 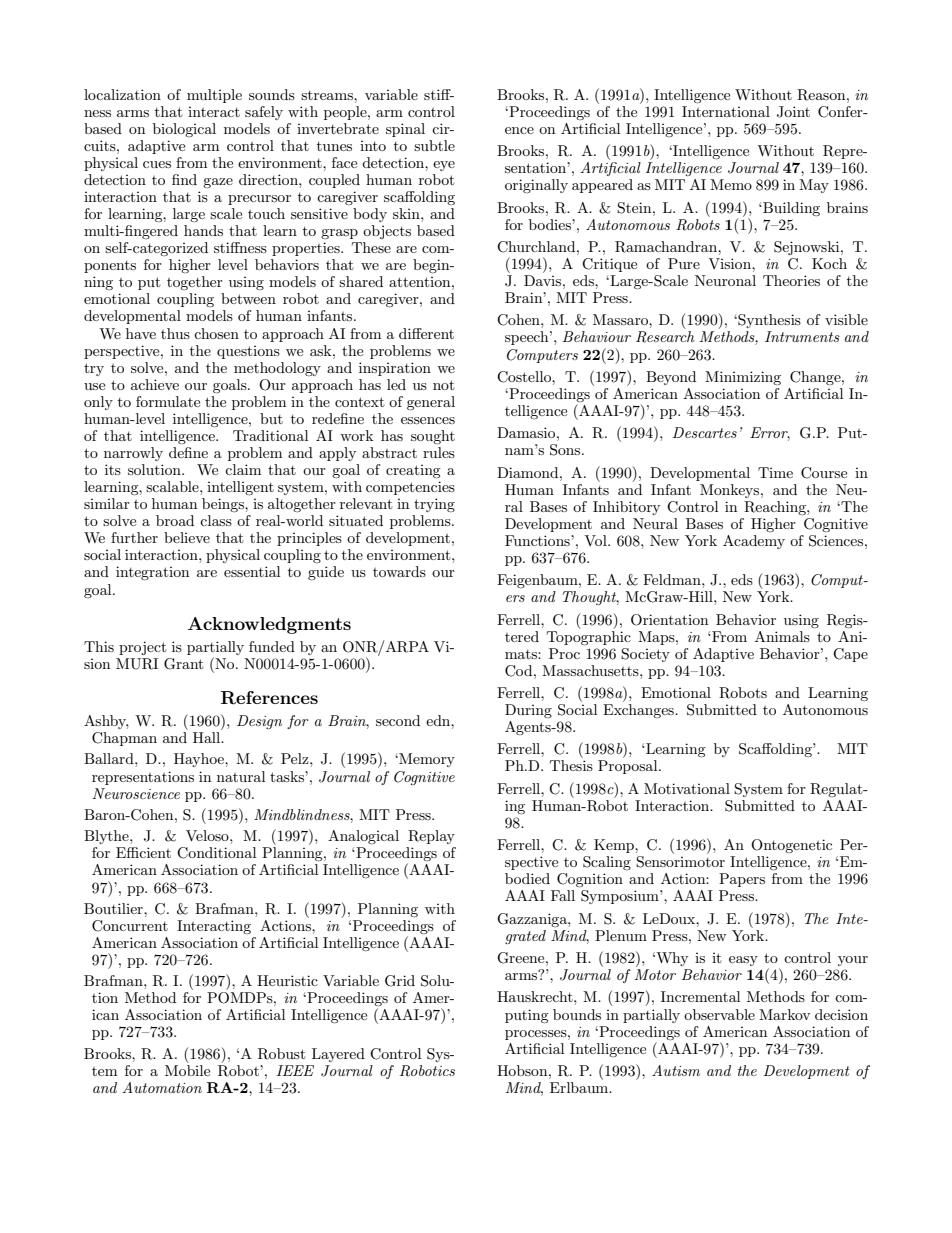 I want to click on biological, so click(x=184, y=130).
